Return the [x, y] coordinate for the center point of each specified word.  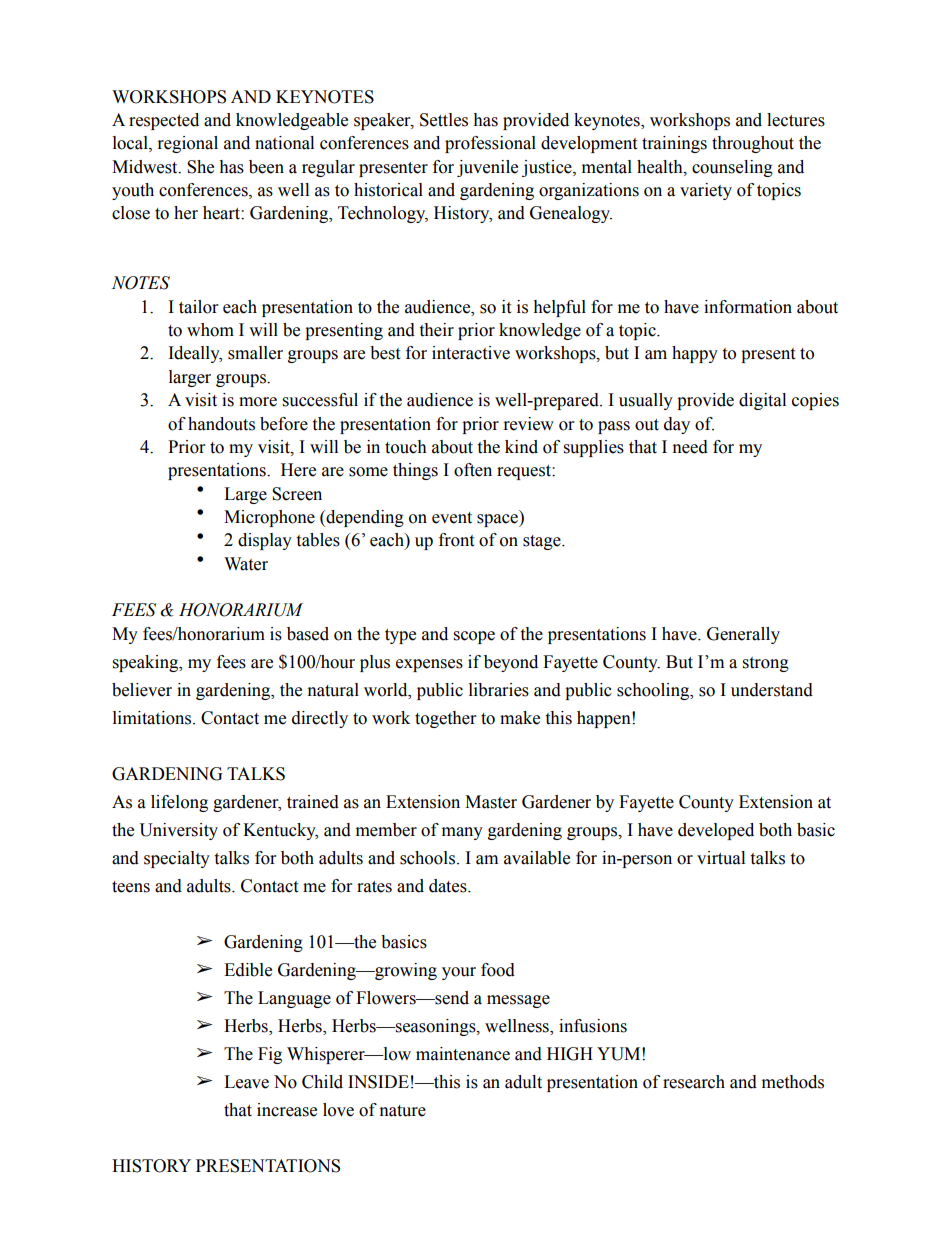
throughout [753, 144]
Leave [246, 1082]
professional [490, 144]
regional [188, 144]
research [694, 1082]
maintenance [463, 1054]
